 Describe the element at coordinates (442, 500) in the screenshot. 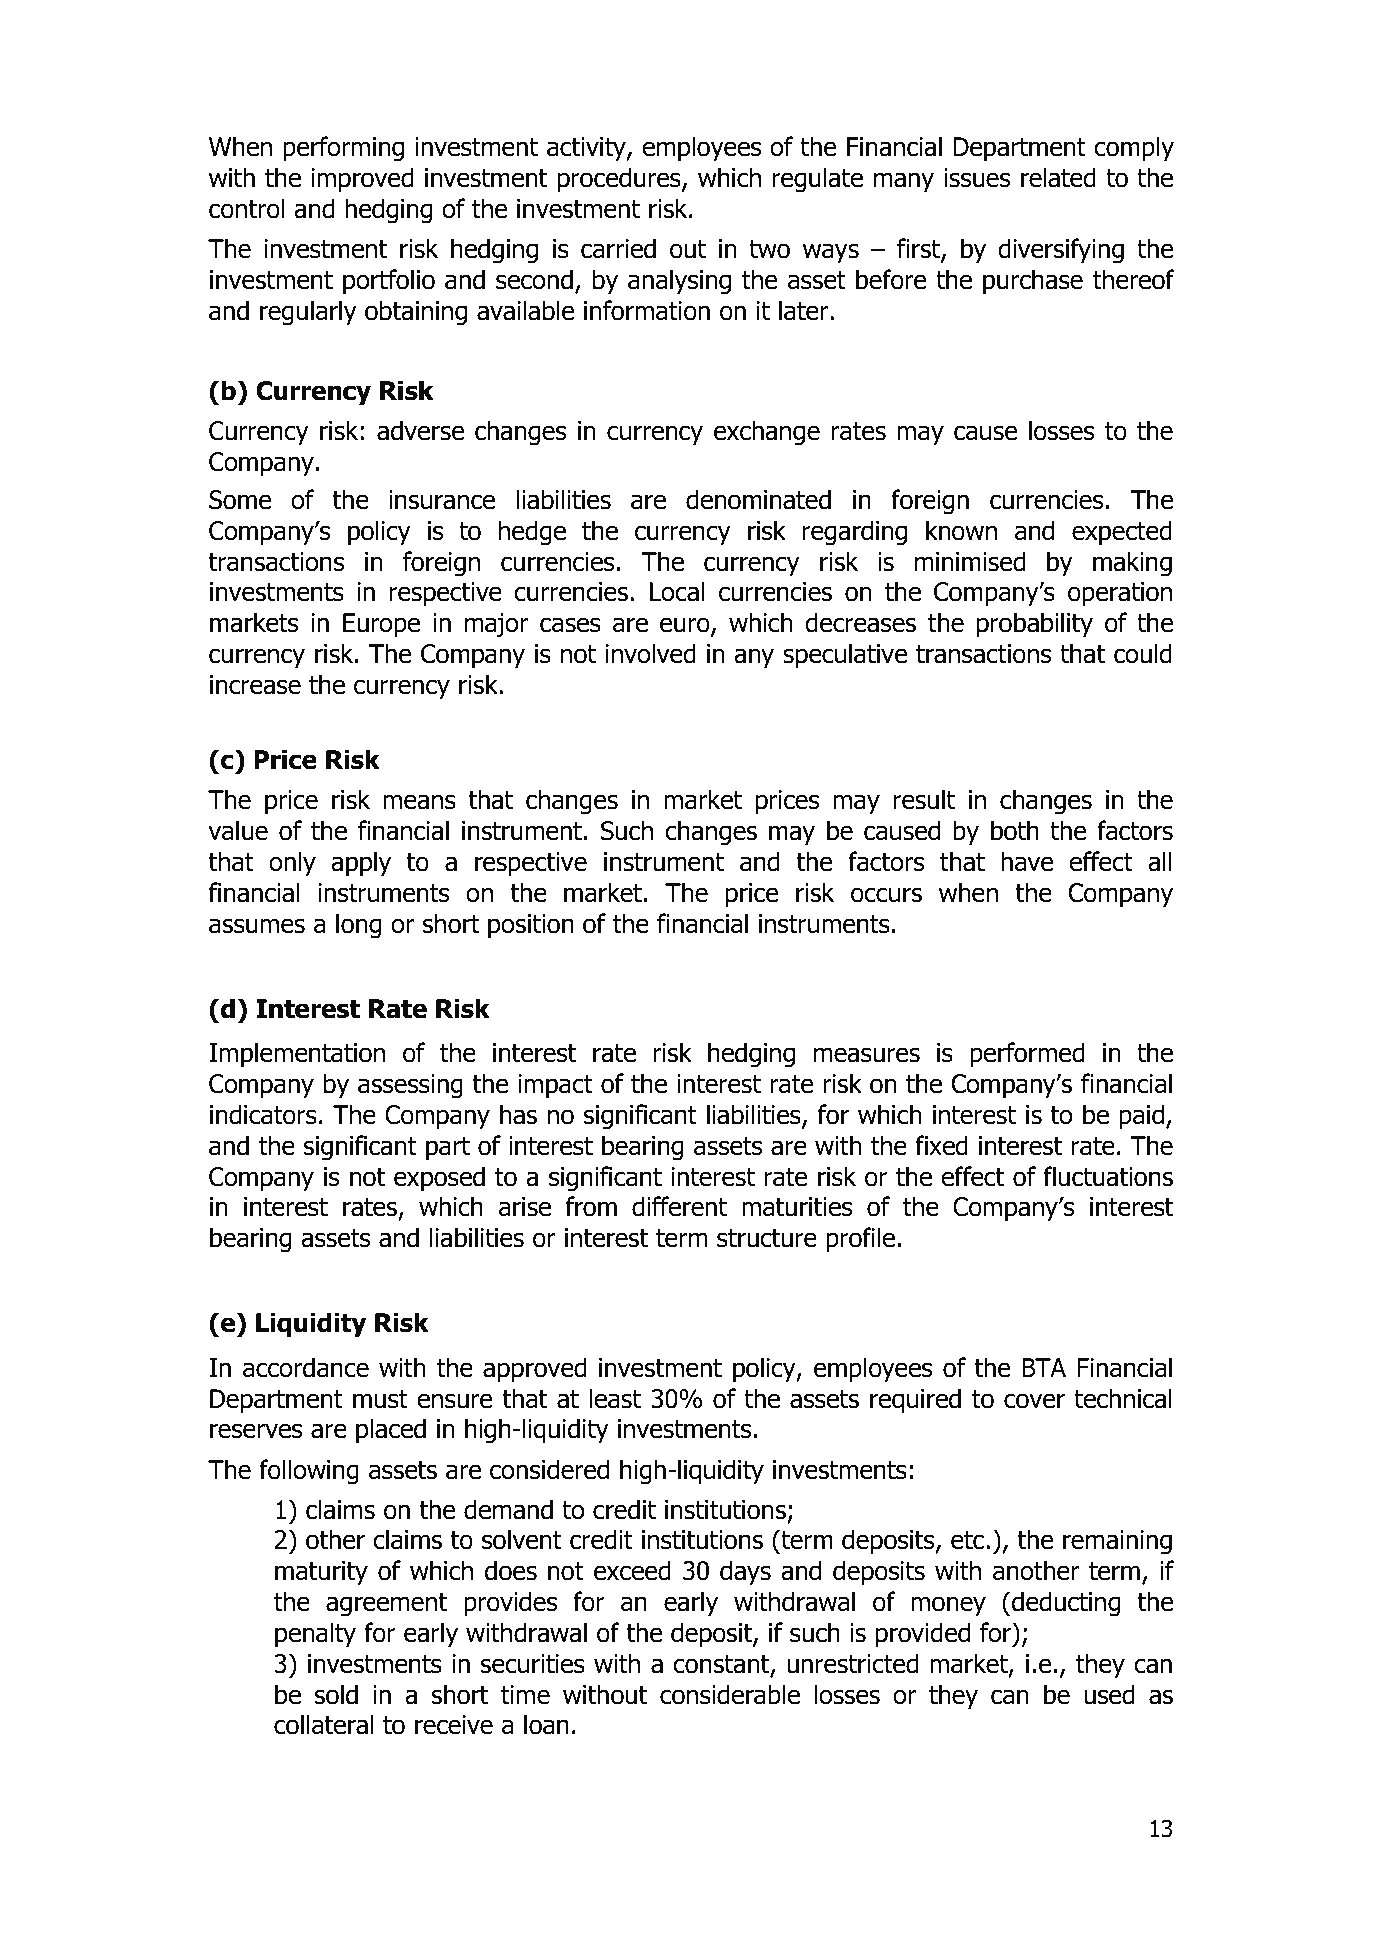

I see `insurance` at that location.
